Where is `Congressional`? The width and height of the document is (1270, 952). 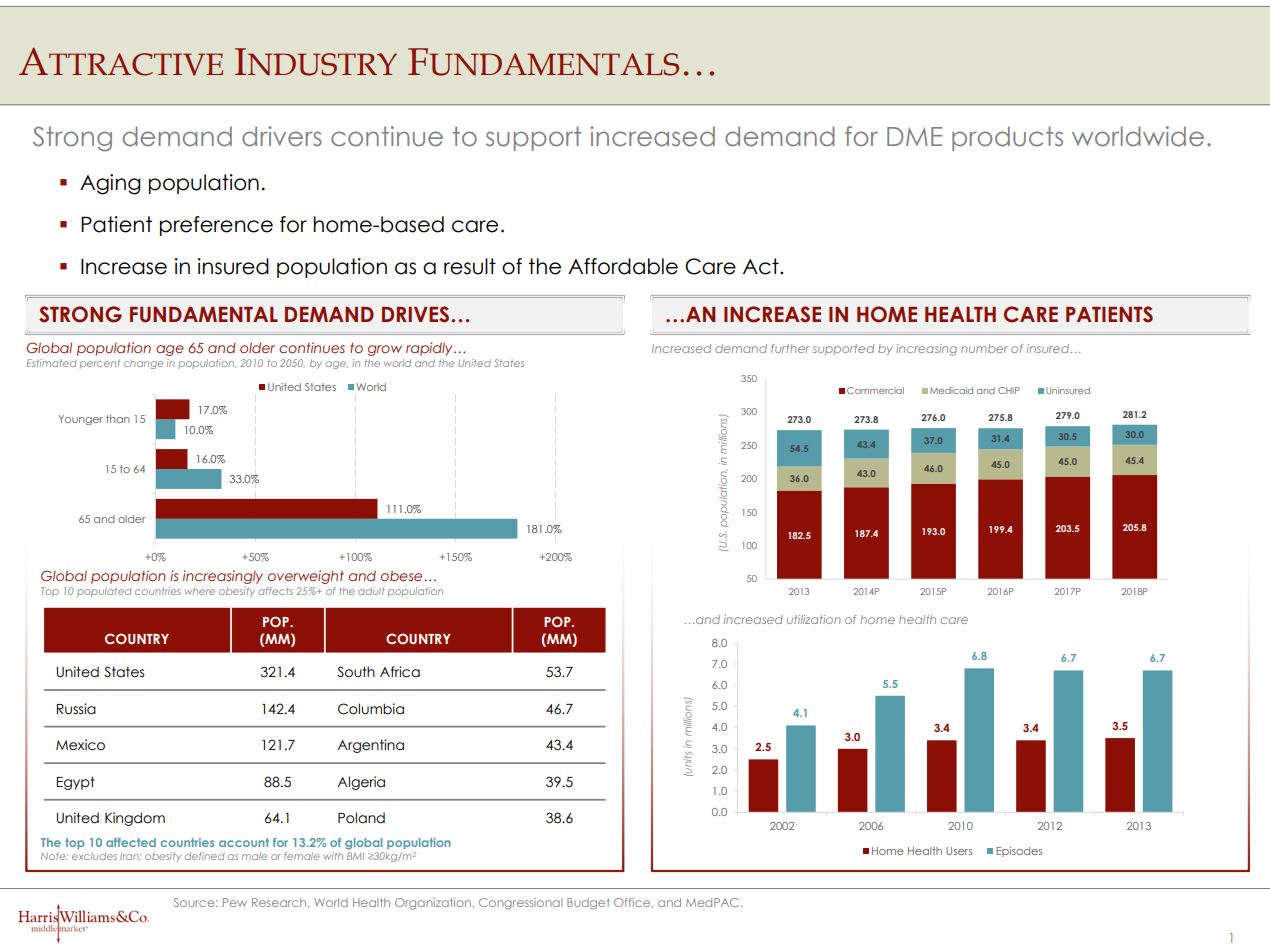 Congressional is located at coordinates (520, 904).
